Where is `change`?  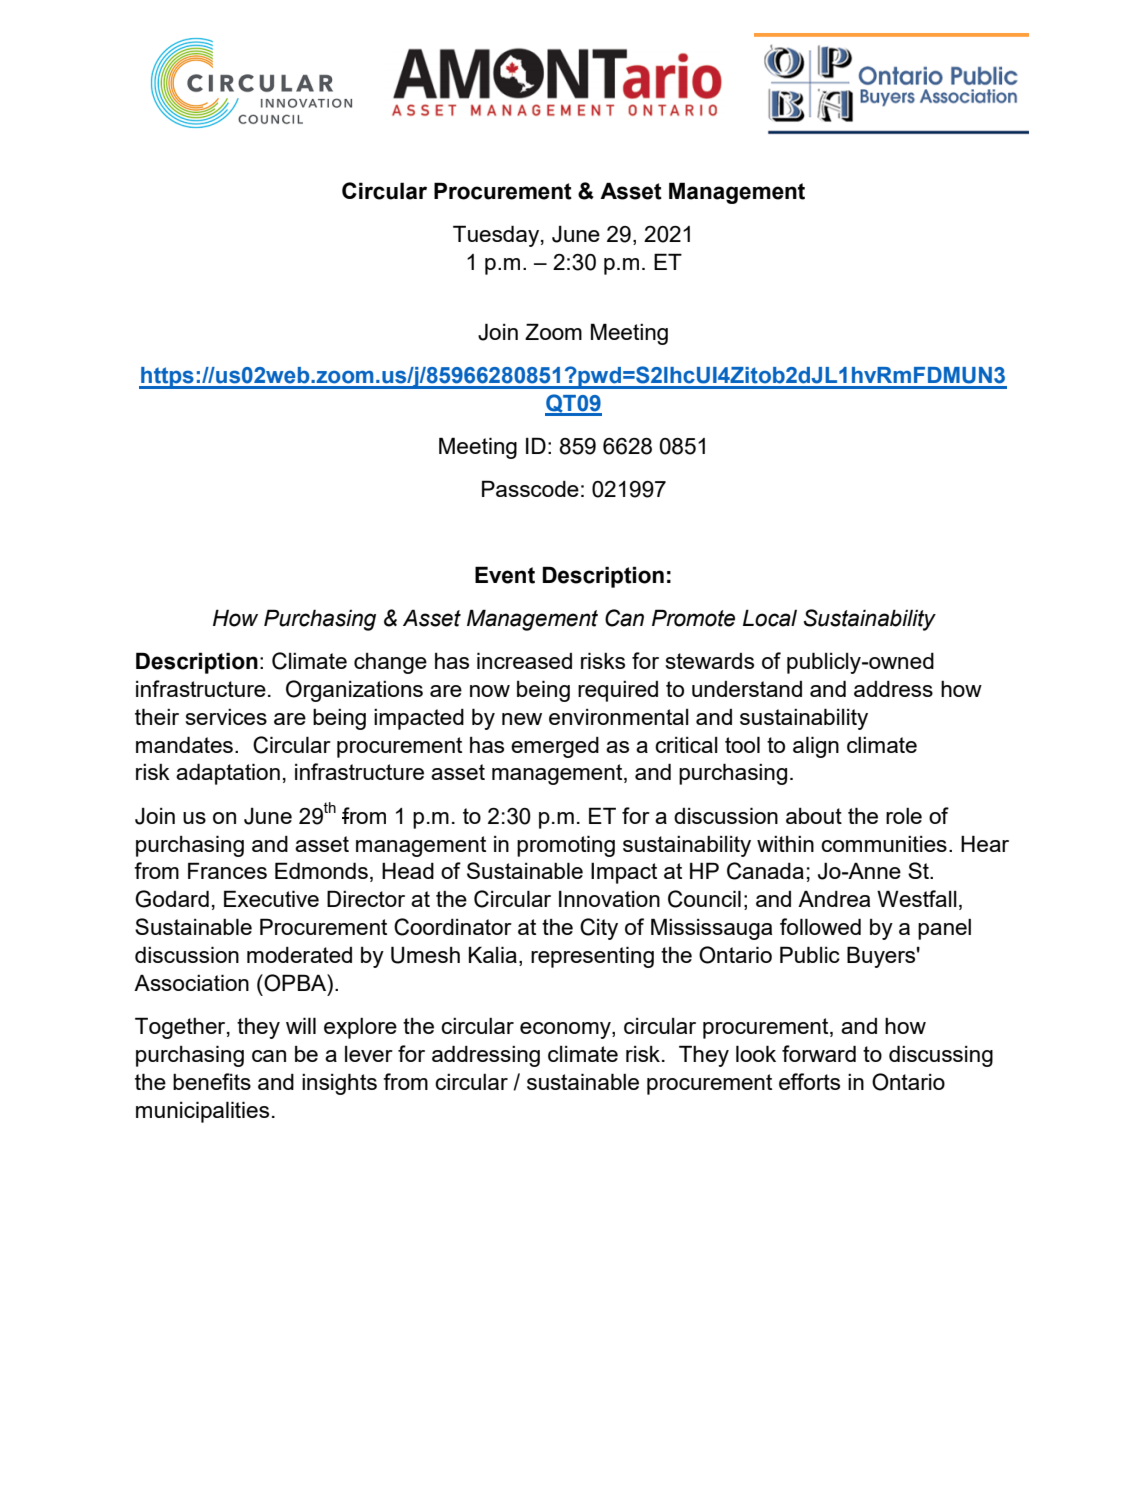 change is located at coordinates (390, 663).
